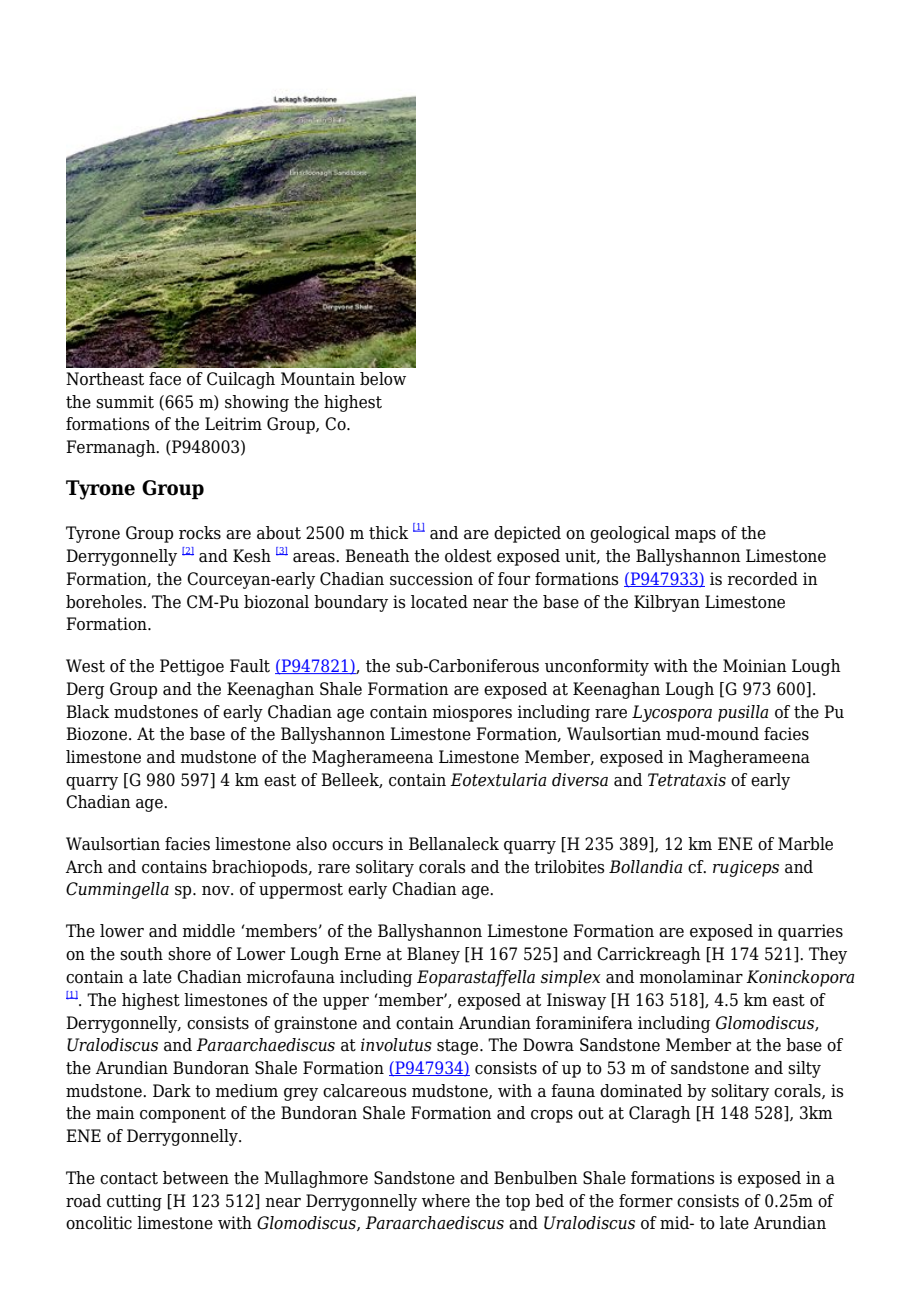 Image resolution: width=924 pixels, height=1308 pixels. What do you see at coordinates (569, 867) in the screenshot?
I see `trilobites` at bounding box center [569, 867].
